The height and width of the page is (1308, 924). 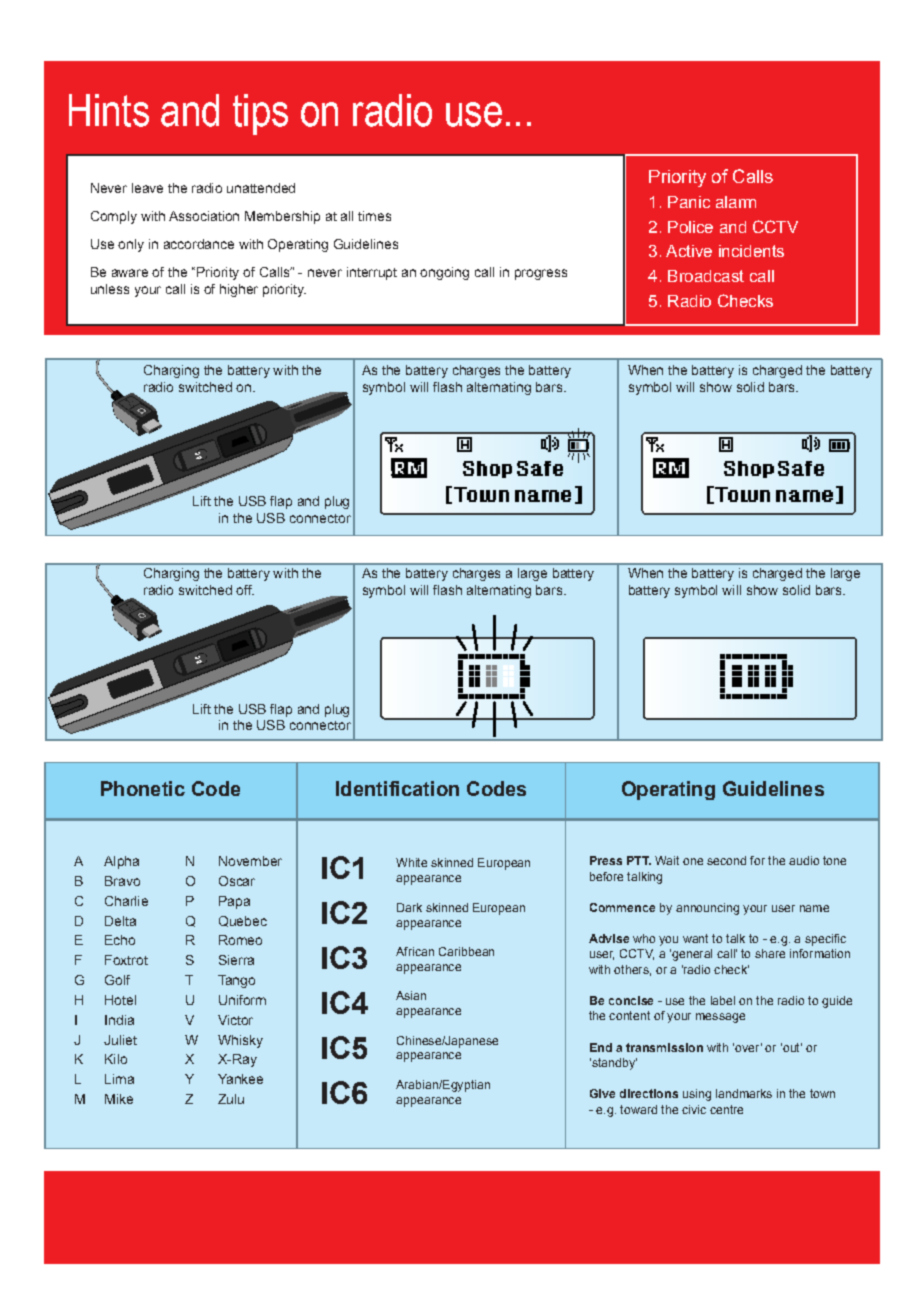 What do you see at coordinates (374, 216) in the page?
I see `times` at bounding box center [374, 216].
